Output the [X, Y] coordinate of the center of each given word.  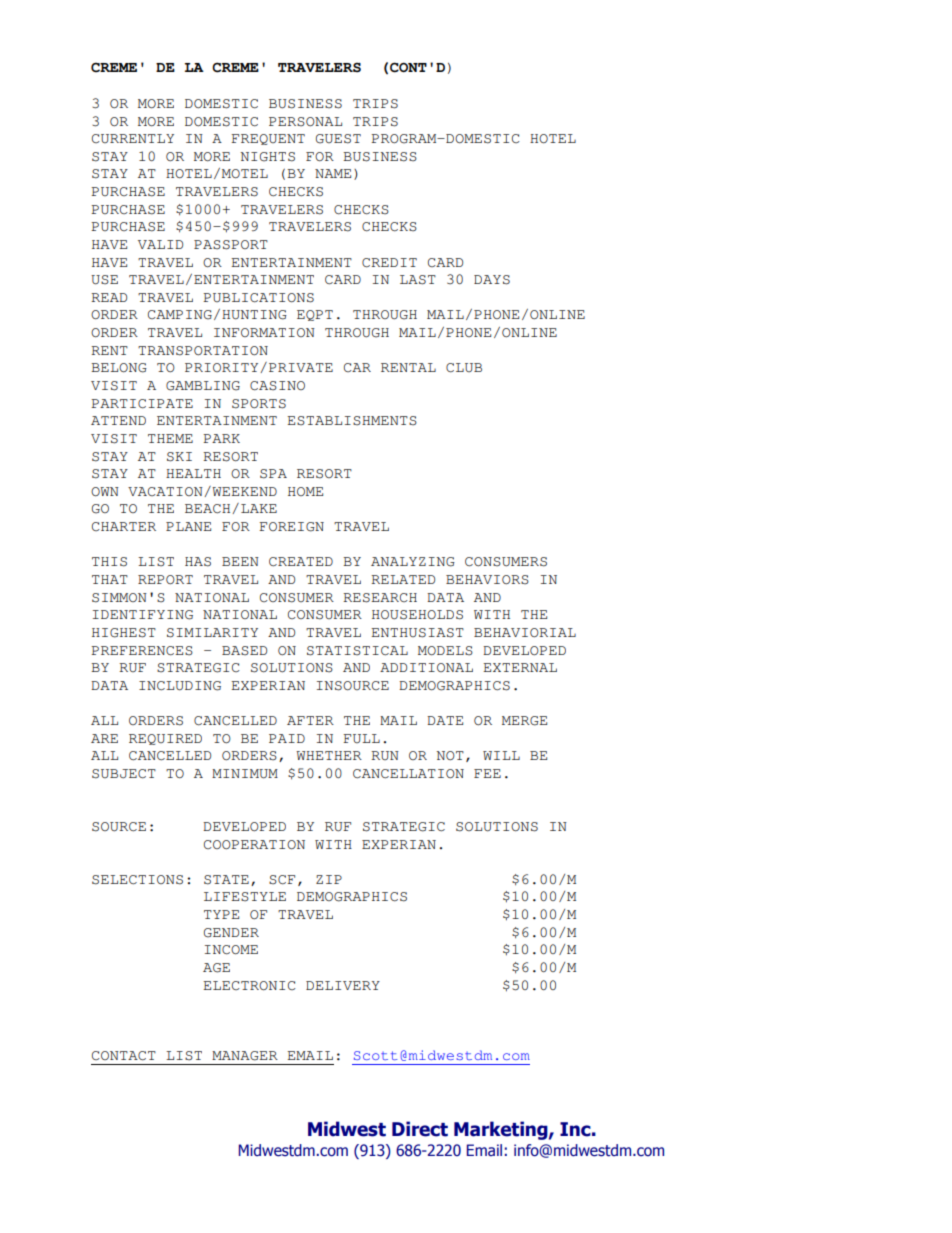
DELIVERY [343, 985]
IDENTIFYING [143, 615]
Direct [420, 1129]
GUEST [338, 139]
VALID [160, 244]
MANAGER [245, 1056]
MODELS [445, 651]
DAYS [492, 280]
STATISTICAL [357, 651]
